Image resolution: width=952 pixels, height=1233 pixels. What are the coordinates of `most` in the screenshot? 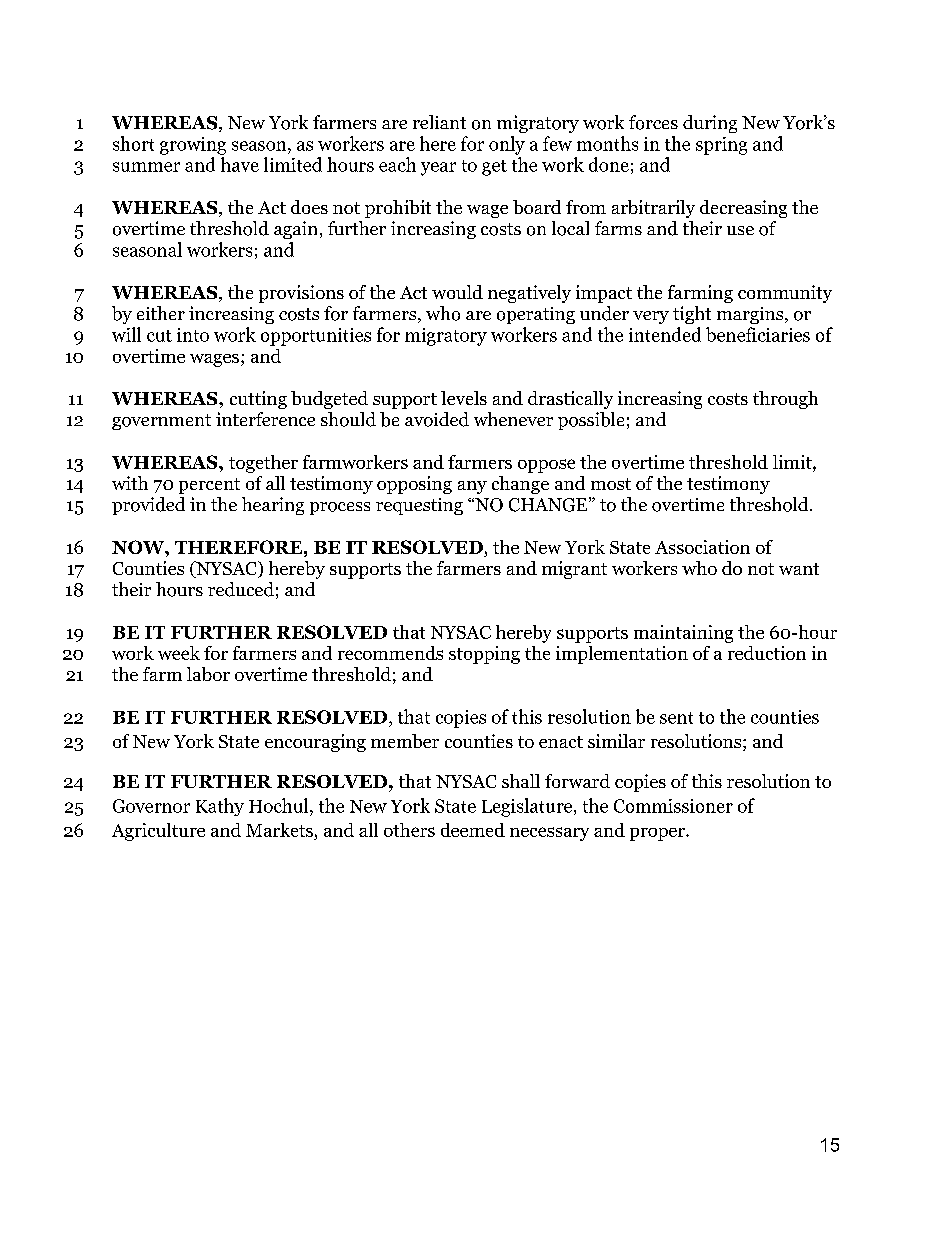 It's located at (611, 484).
